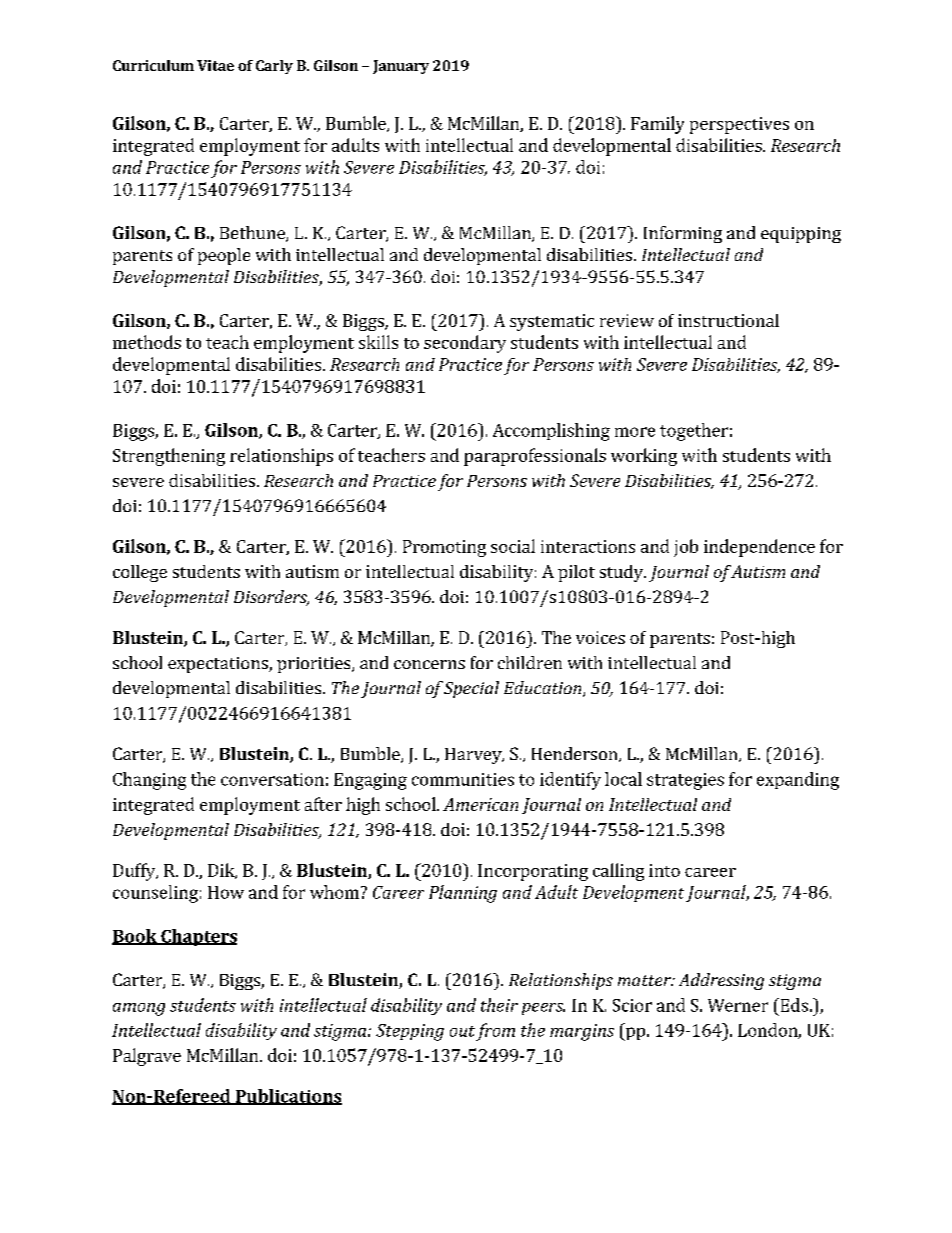 The width and height of the screenshot is (952, 1233). Describe the element at coordinates (147, 1057) in the screenshot. I see `Palgrave` at that location.
